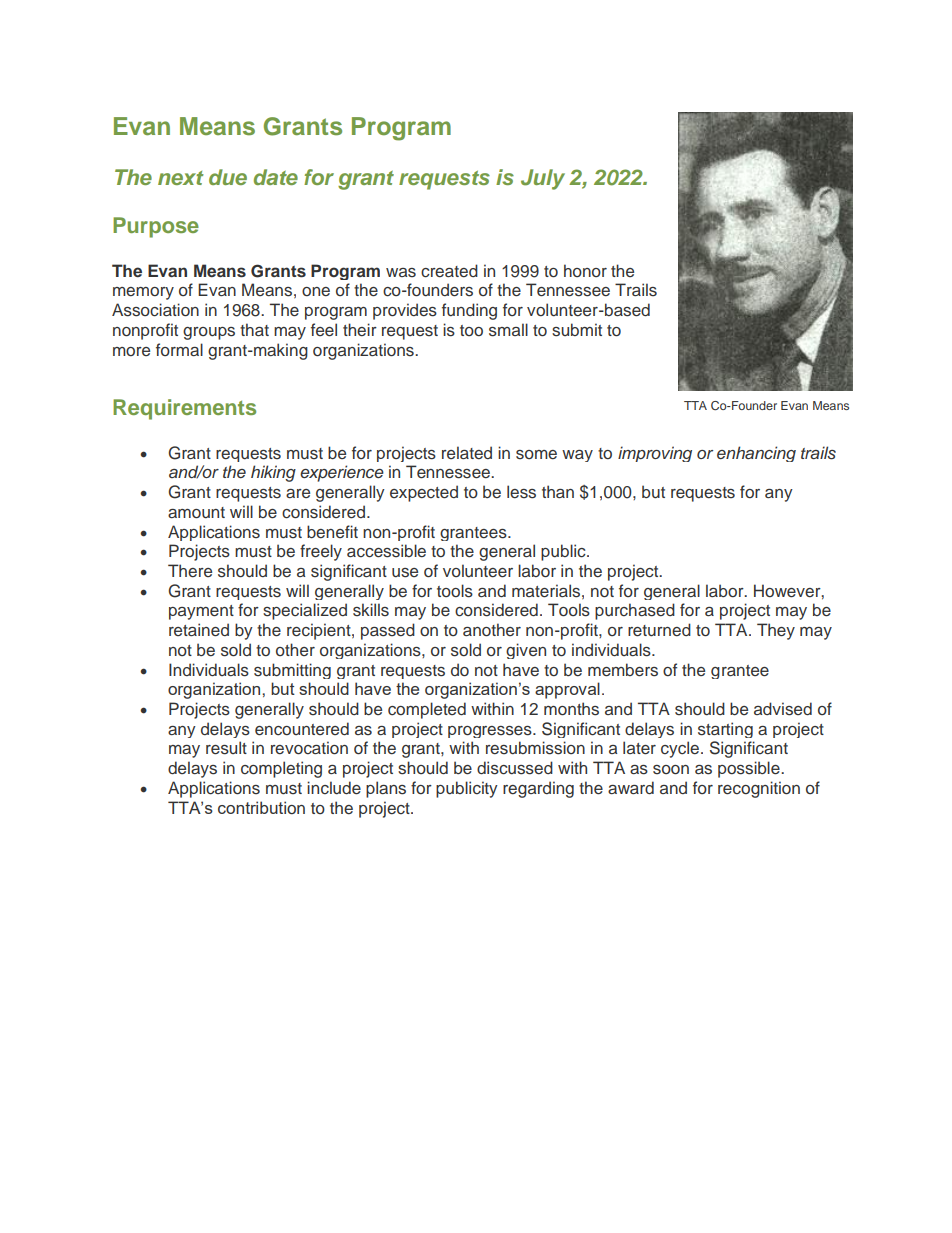 The width and height of the screenshot is (952, 1233). Describe the element at coordinates (196, 512) in the screenshot. I see `amount` at that location.
